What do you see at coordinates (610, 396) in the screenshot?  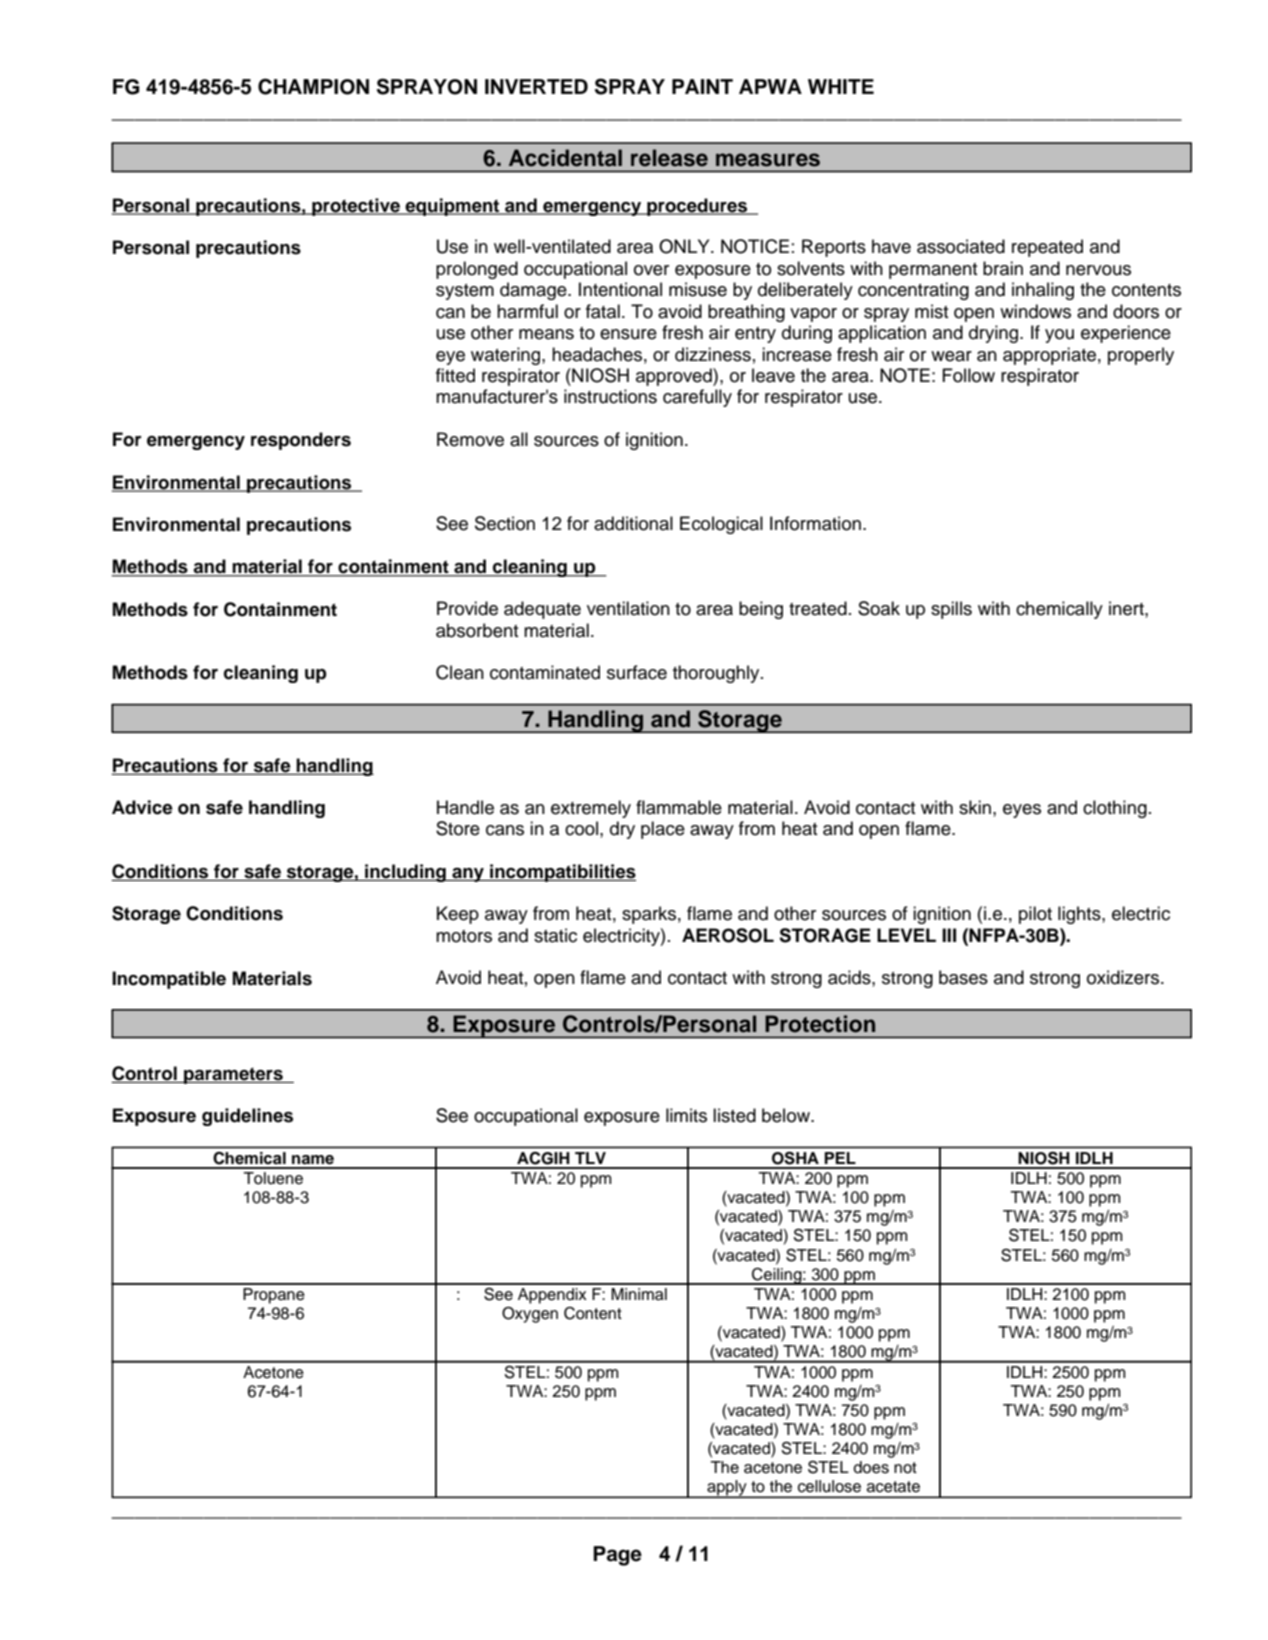 I see `instructions` at bounding box center [610, 396].
